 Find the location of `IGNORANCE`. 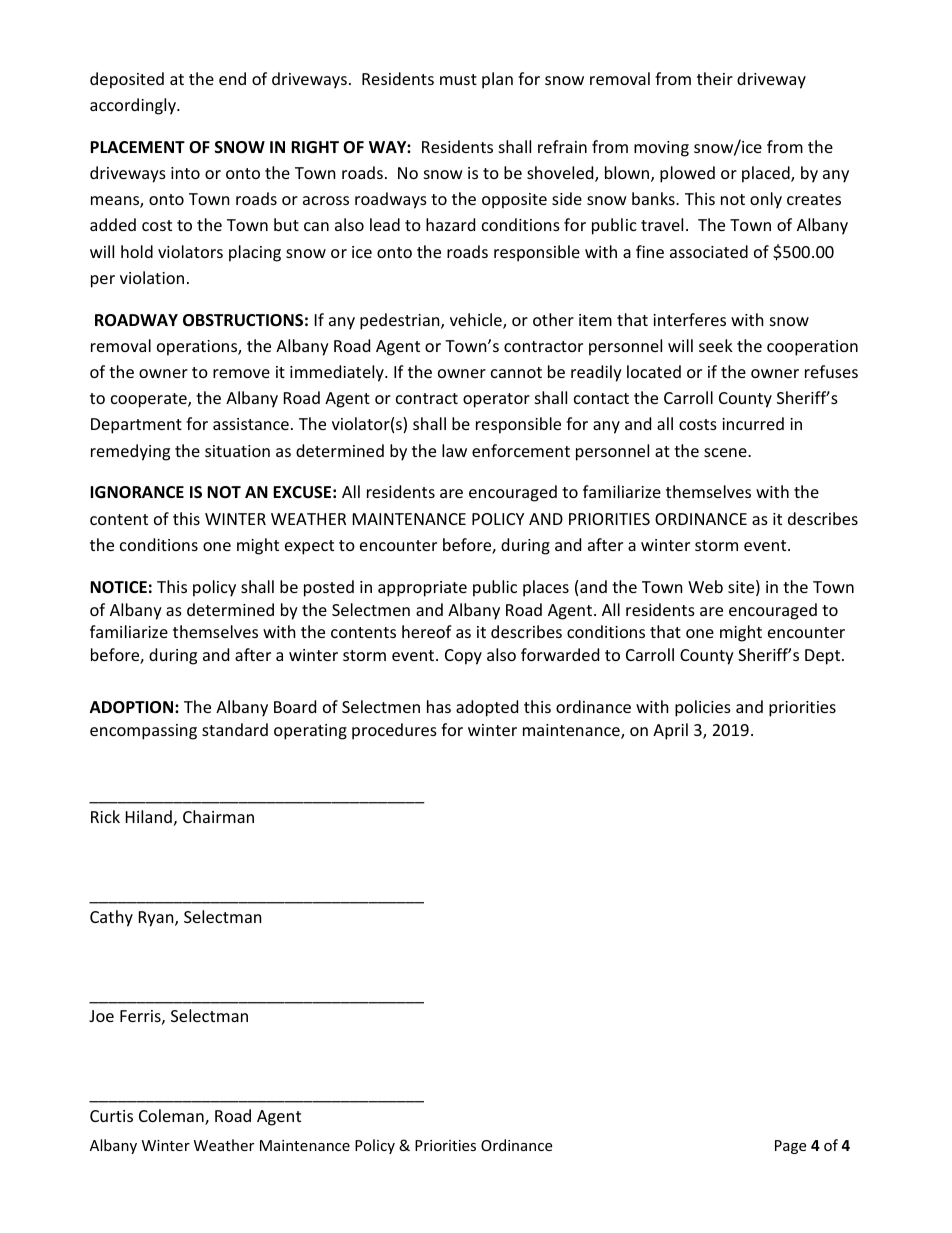

IGNORANCE is located at coordinates (137, 492).
